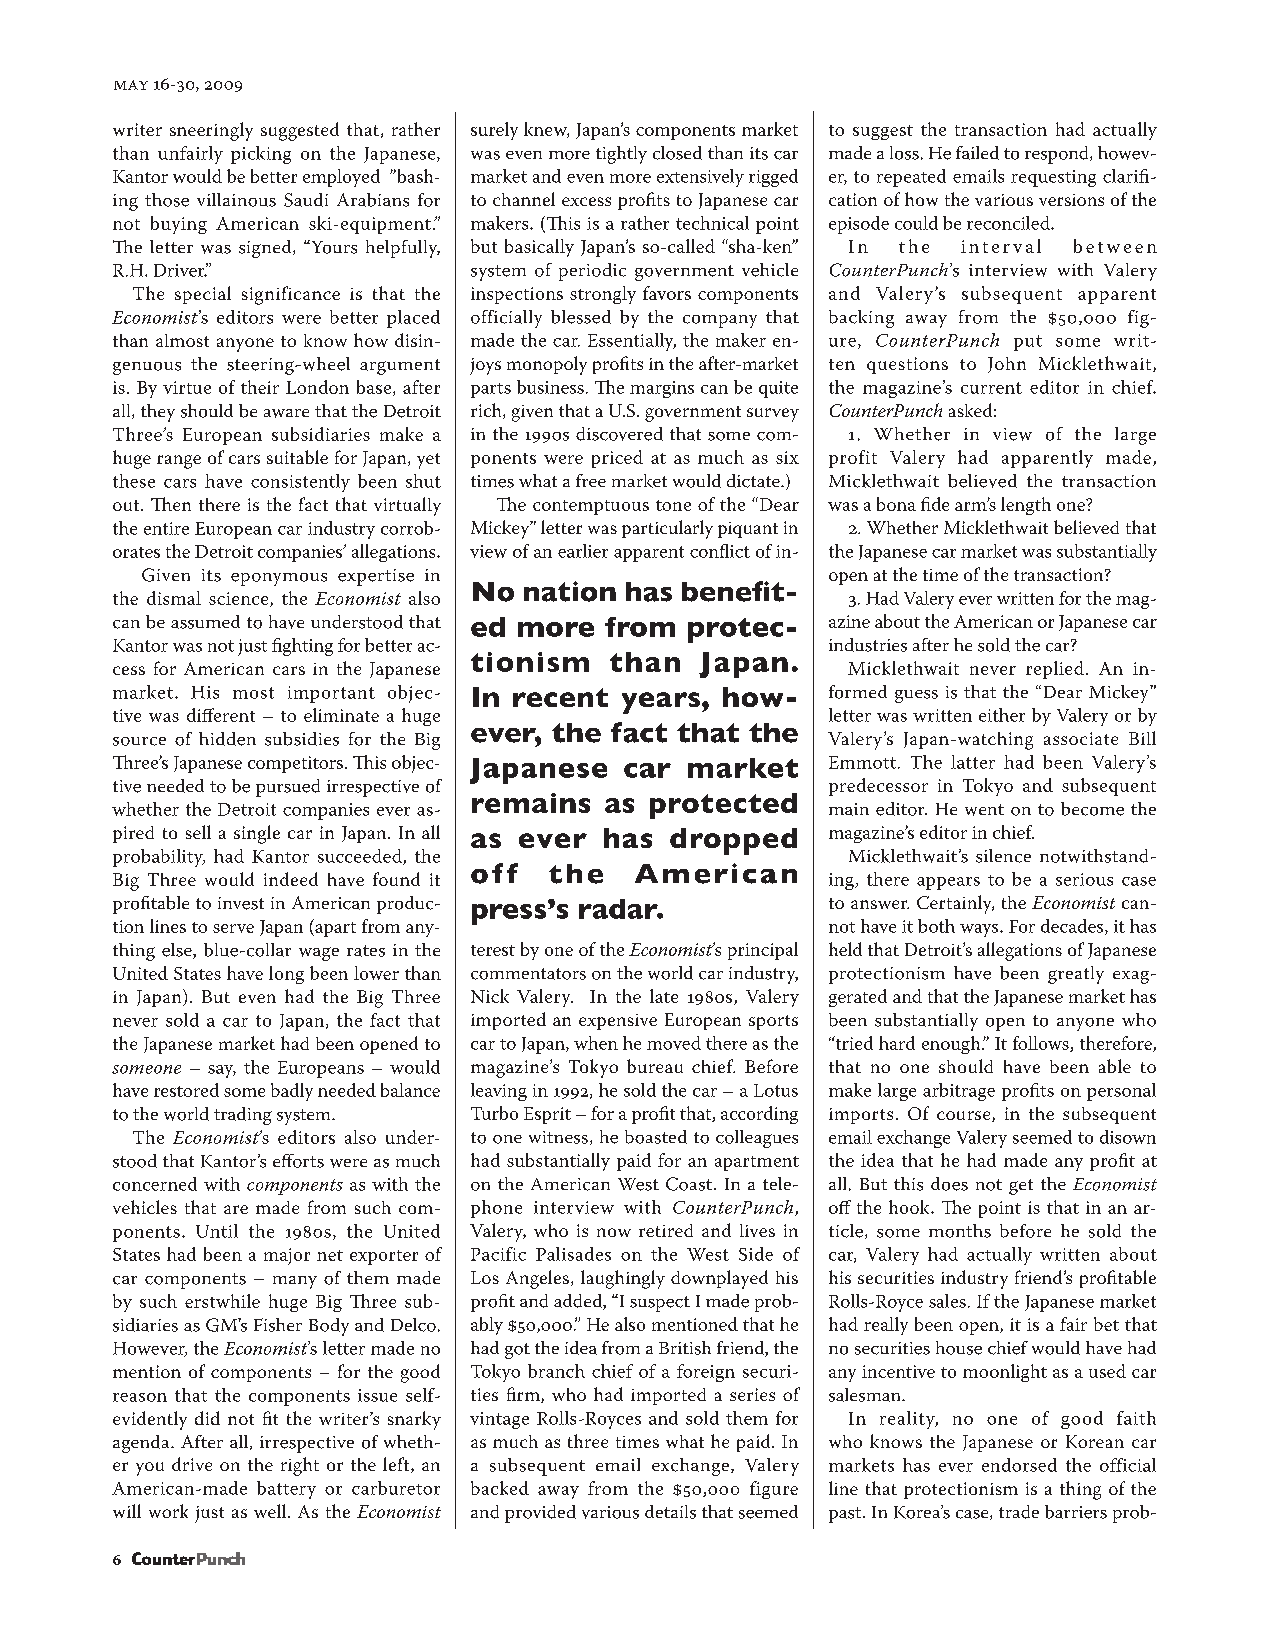 This page has width=1269, height=1642. Describe the element at coordinates (656, 1137) in the page. I see `boasted` at that location.
